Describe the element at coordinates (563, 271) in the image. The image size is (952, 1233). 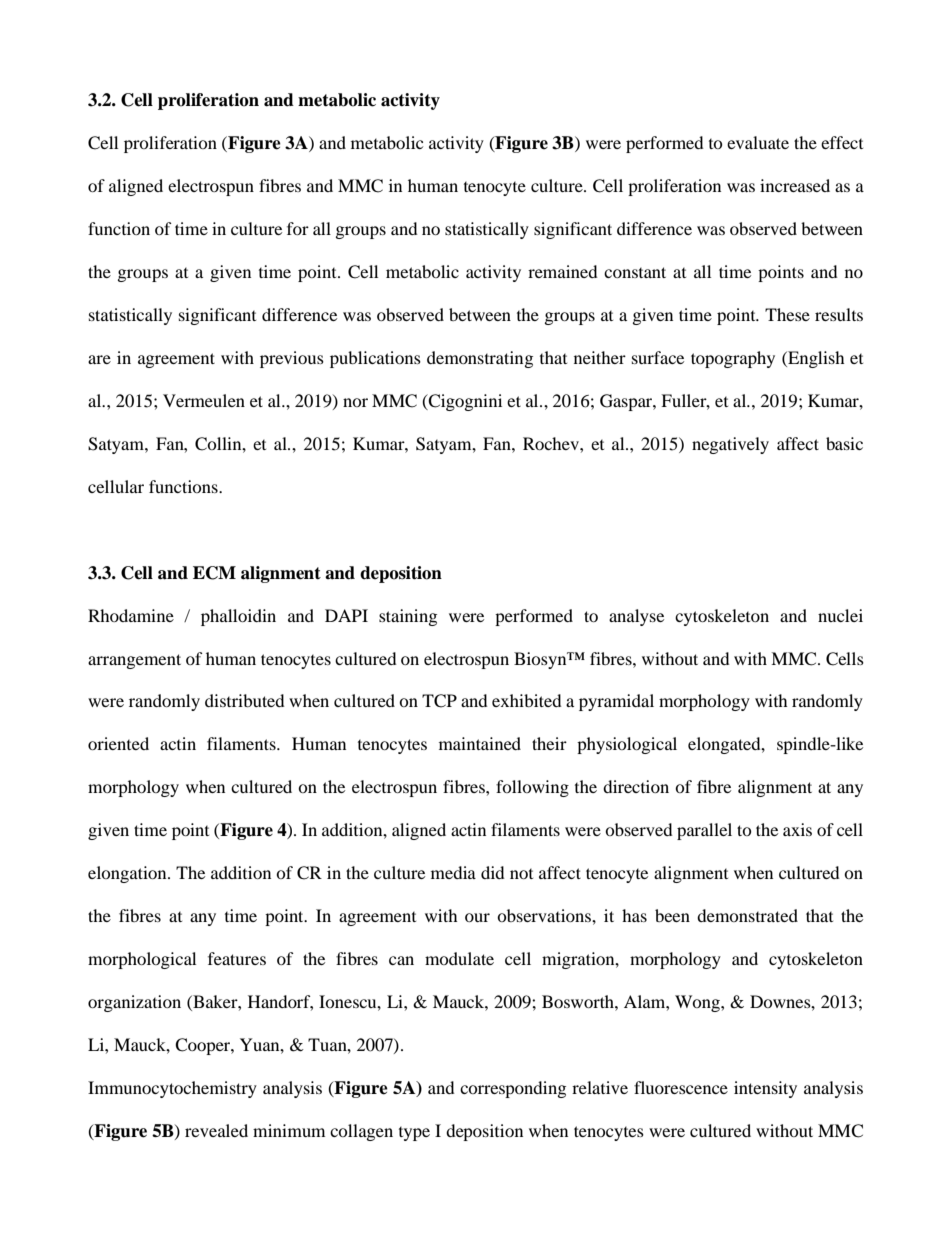
I see `remained` at that location.
